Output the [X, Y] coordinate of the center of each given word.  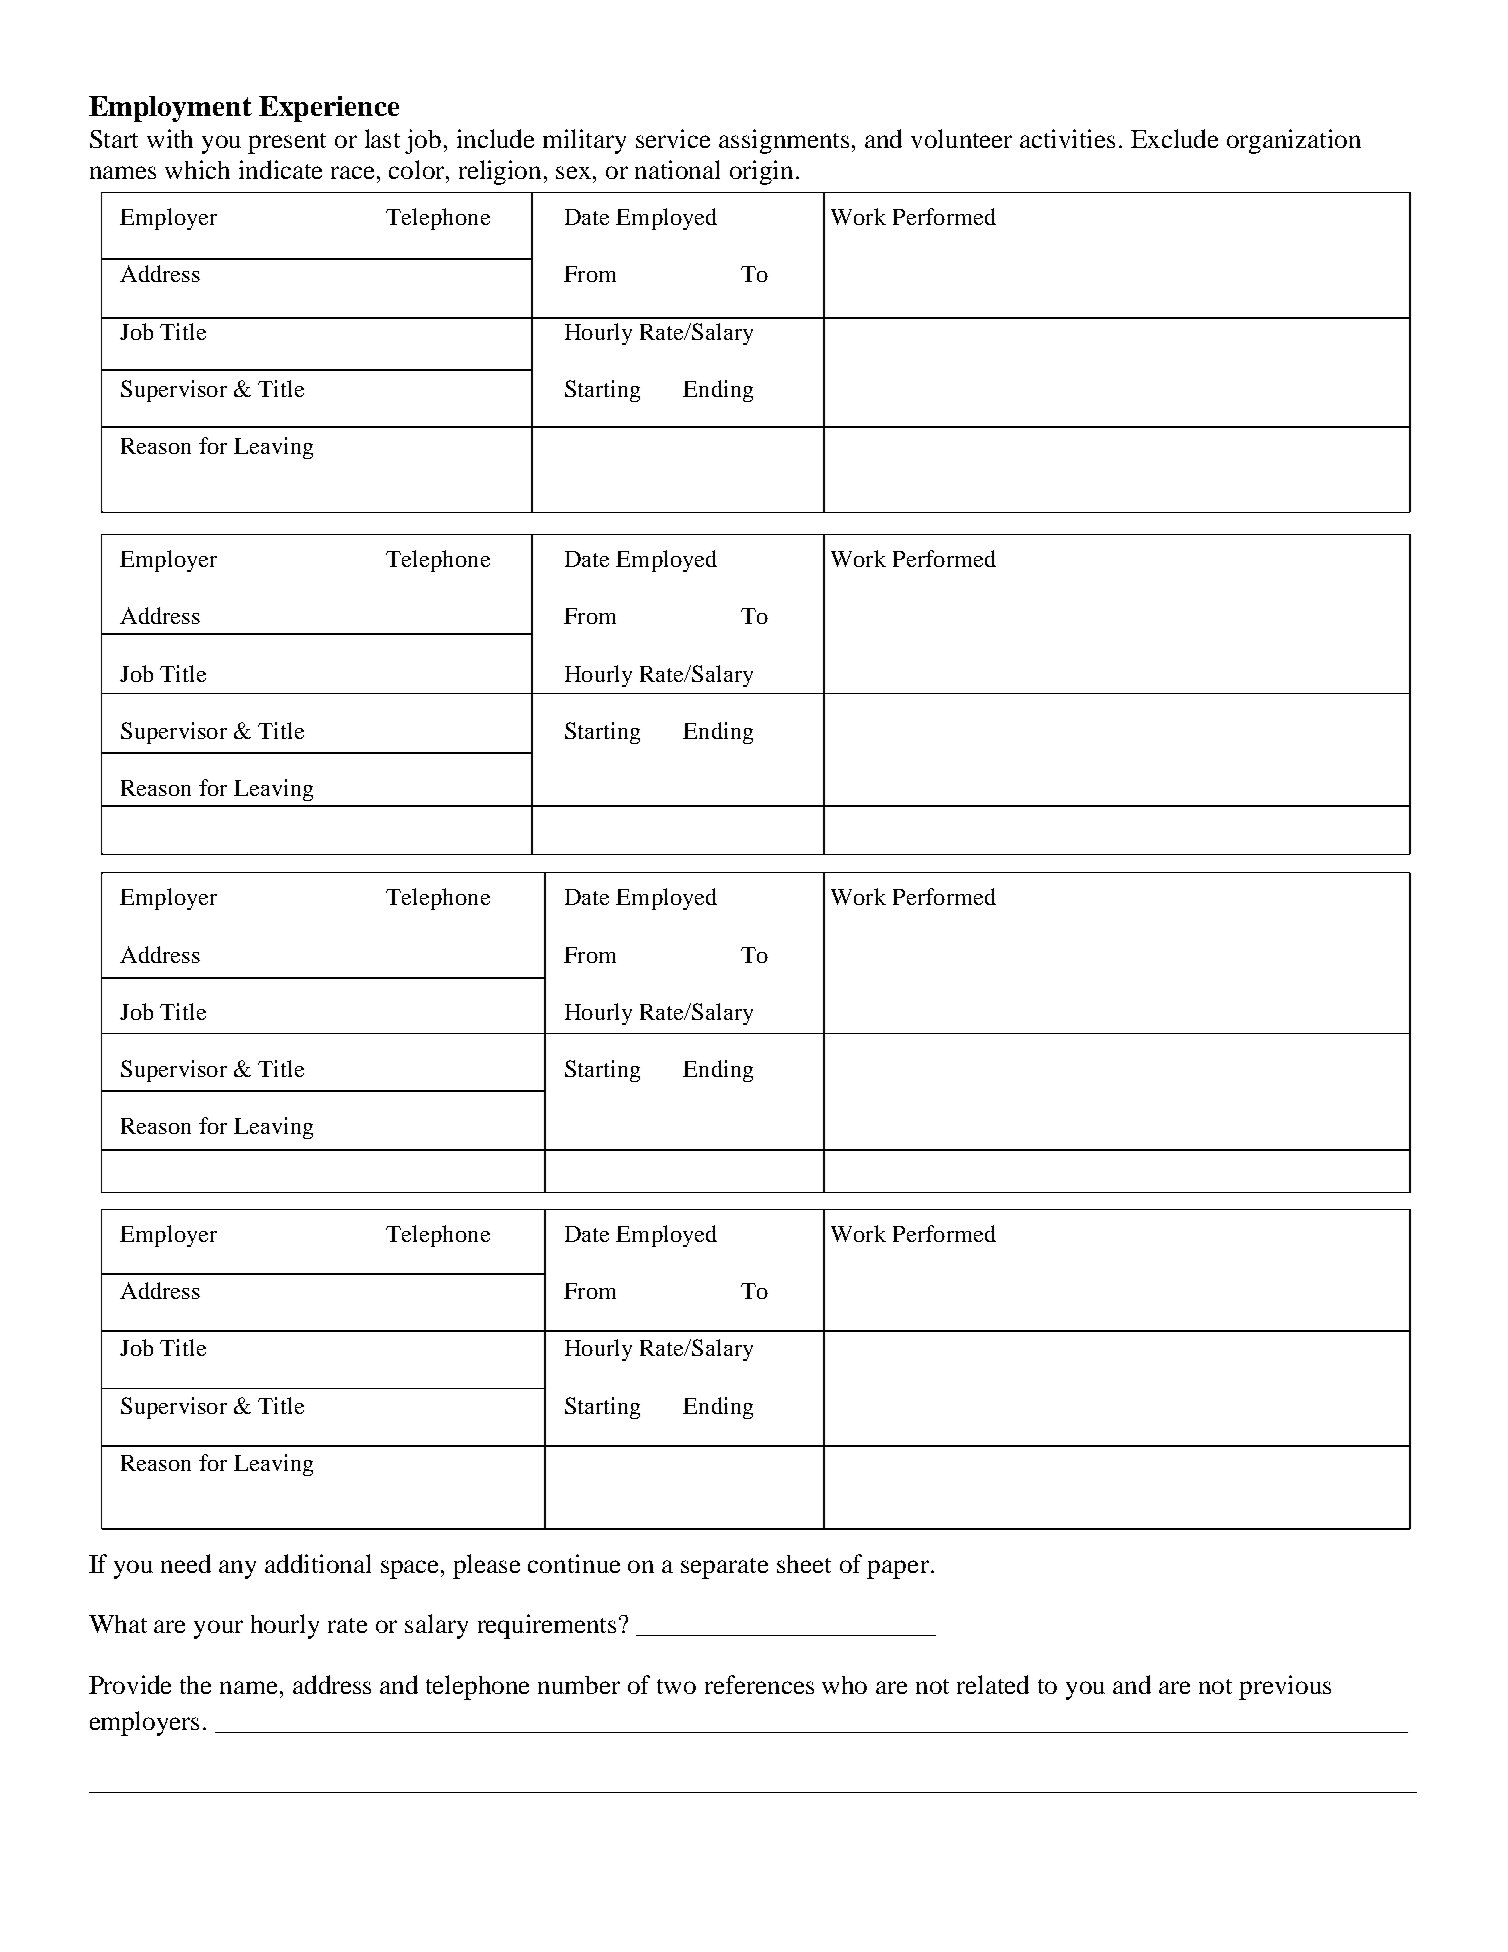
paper [898, 1569]
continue [574, 1563]
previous [1285, 1687]
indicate [280, 169]
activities [1067, 138]
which [197, 169]
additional [318, 1563]
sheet [804, 1564]
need [186, 1563]
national [677, 169]
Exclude [1174, 138]
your [218, 1629]
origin [761, 172]
